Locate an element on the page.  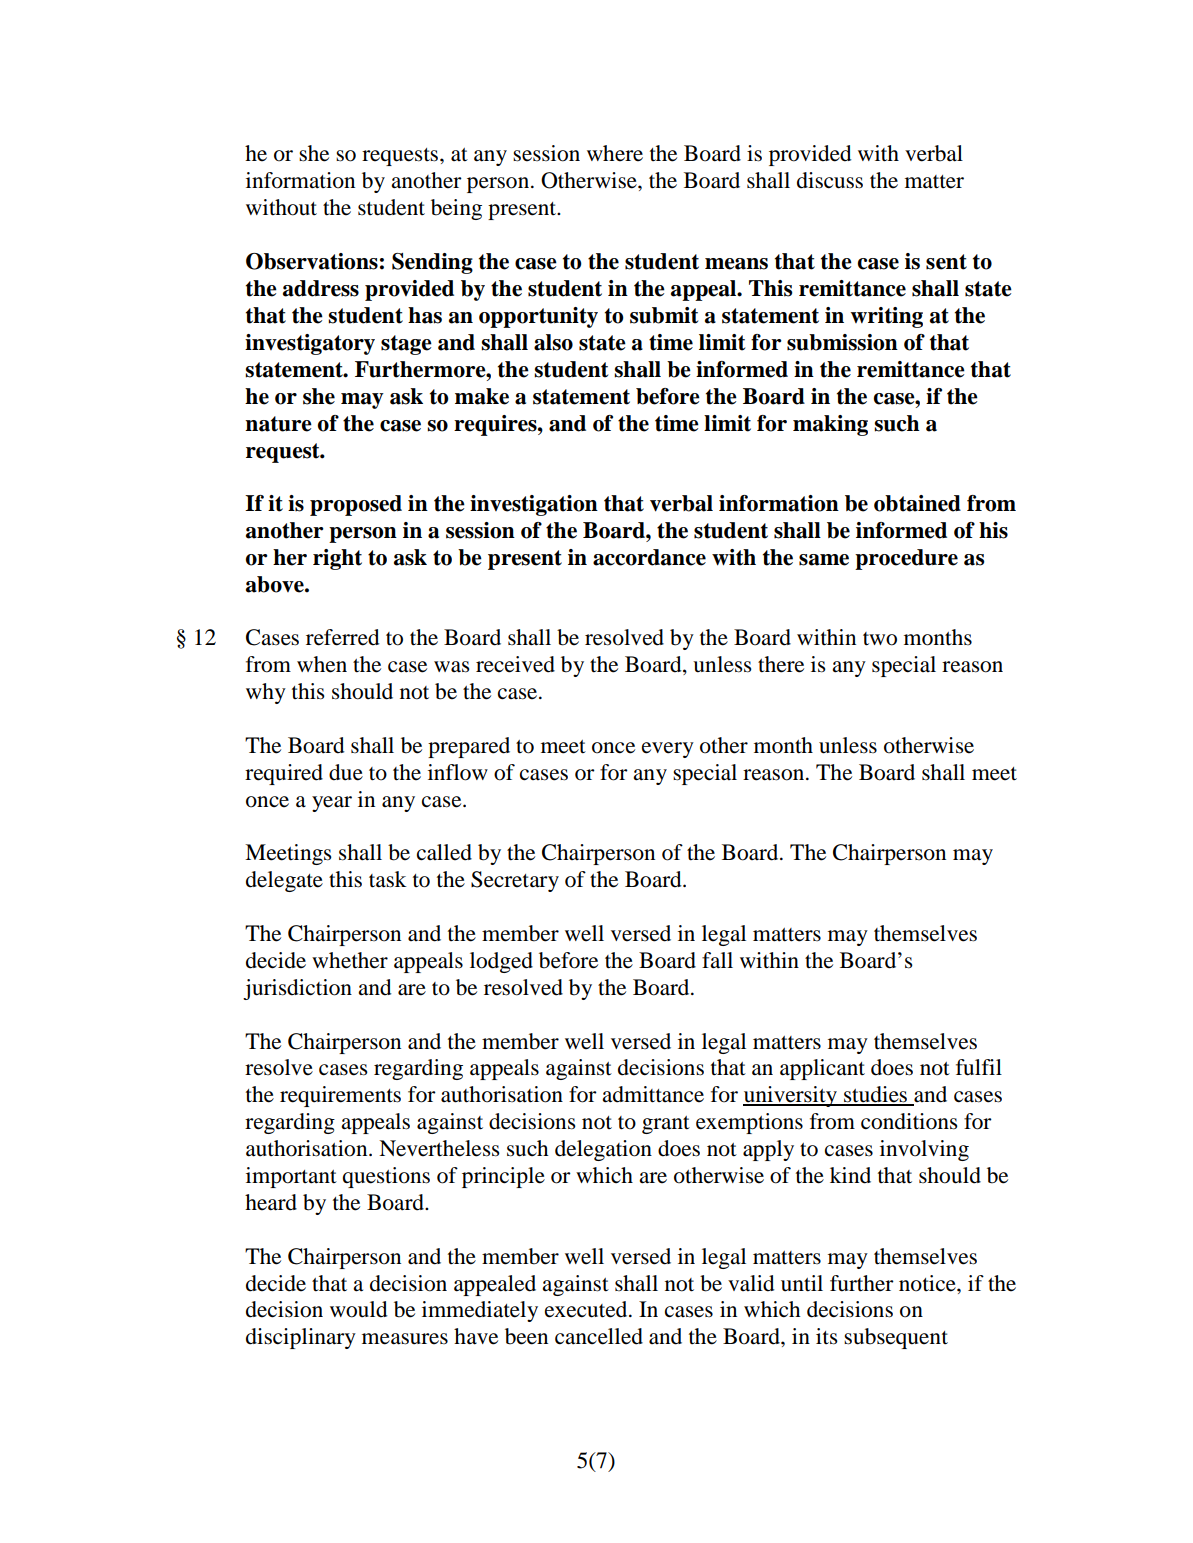
accordance is located at coordinates (649, 557).
